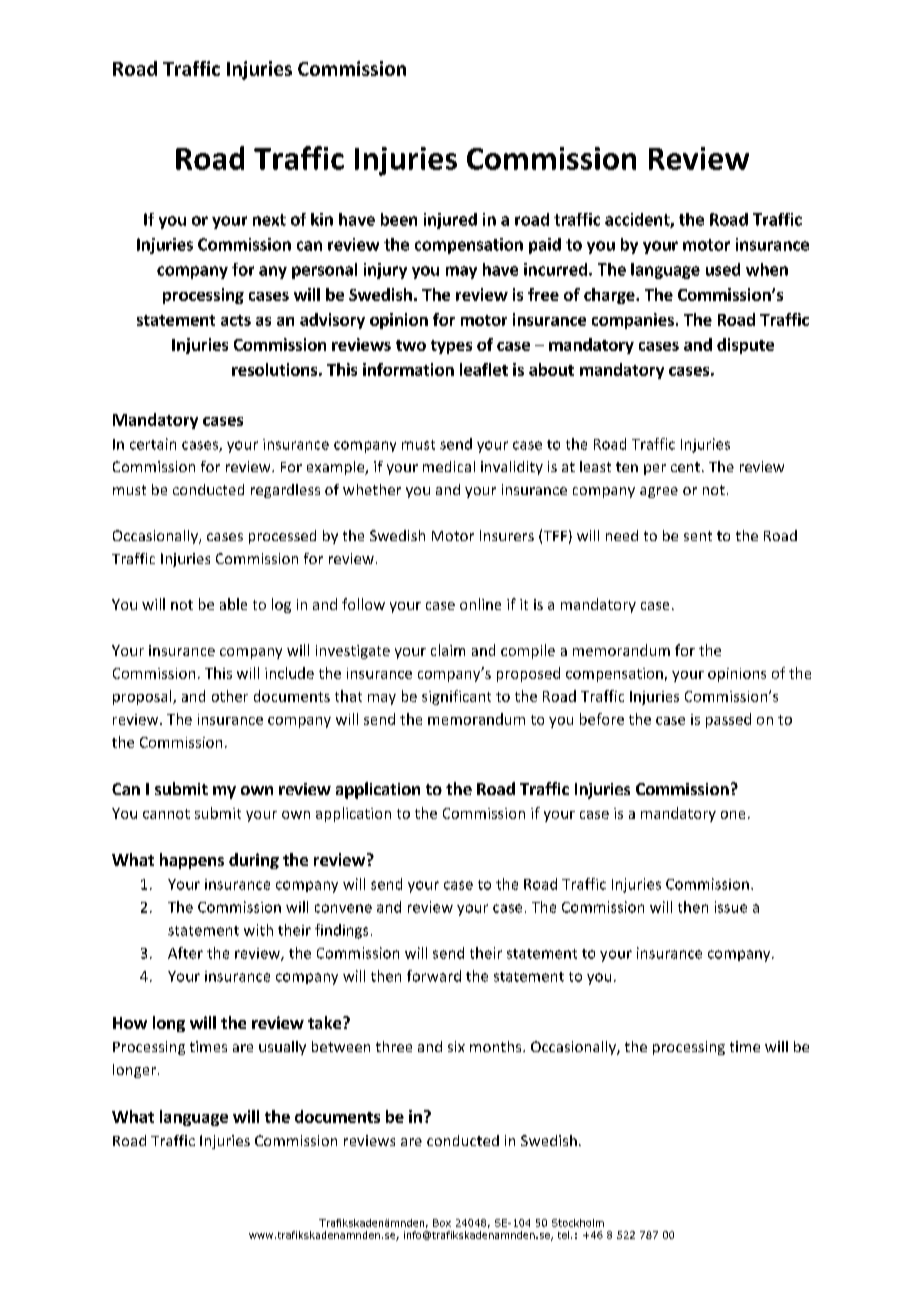 The image size is (924, 1308). Describe the element at coordinates (192, 861) in the image. I see `happens` at that location.
